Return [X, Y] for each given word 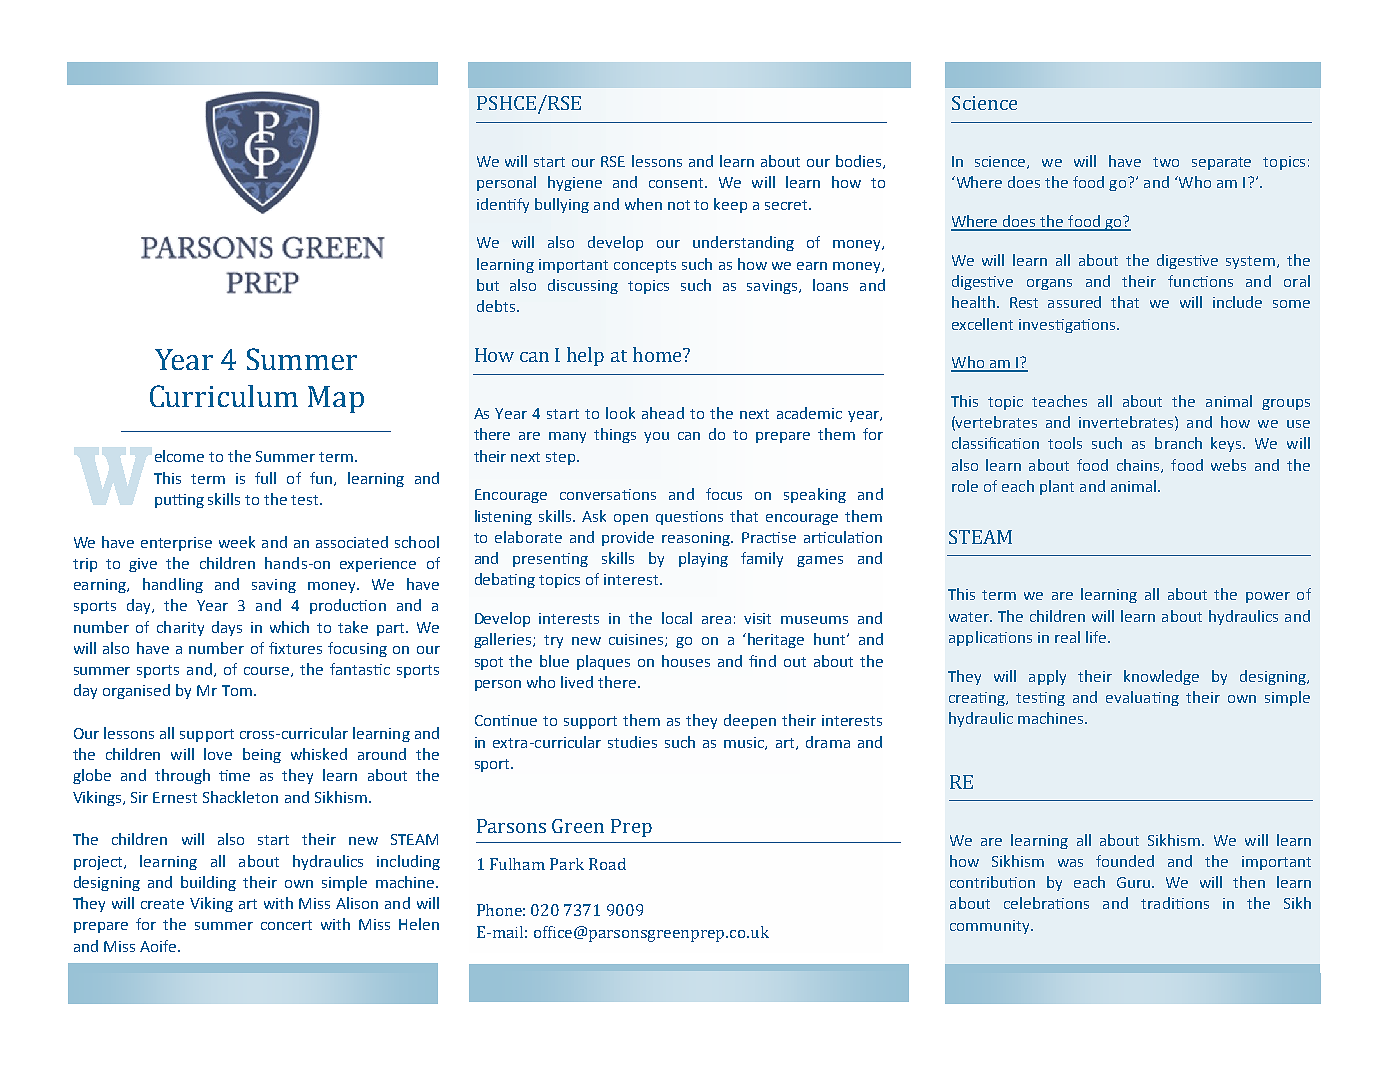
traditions [1175, 903]
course [268, 672]
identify [503, 205]
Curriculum [224, 396]
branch [1178, 443]
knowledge [1161, 677]
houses [686, 661]
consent [677, 183]
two [1166, 162]
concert [286, 925]
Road [607, 864]
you [656, 437]
